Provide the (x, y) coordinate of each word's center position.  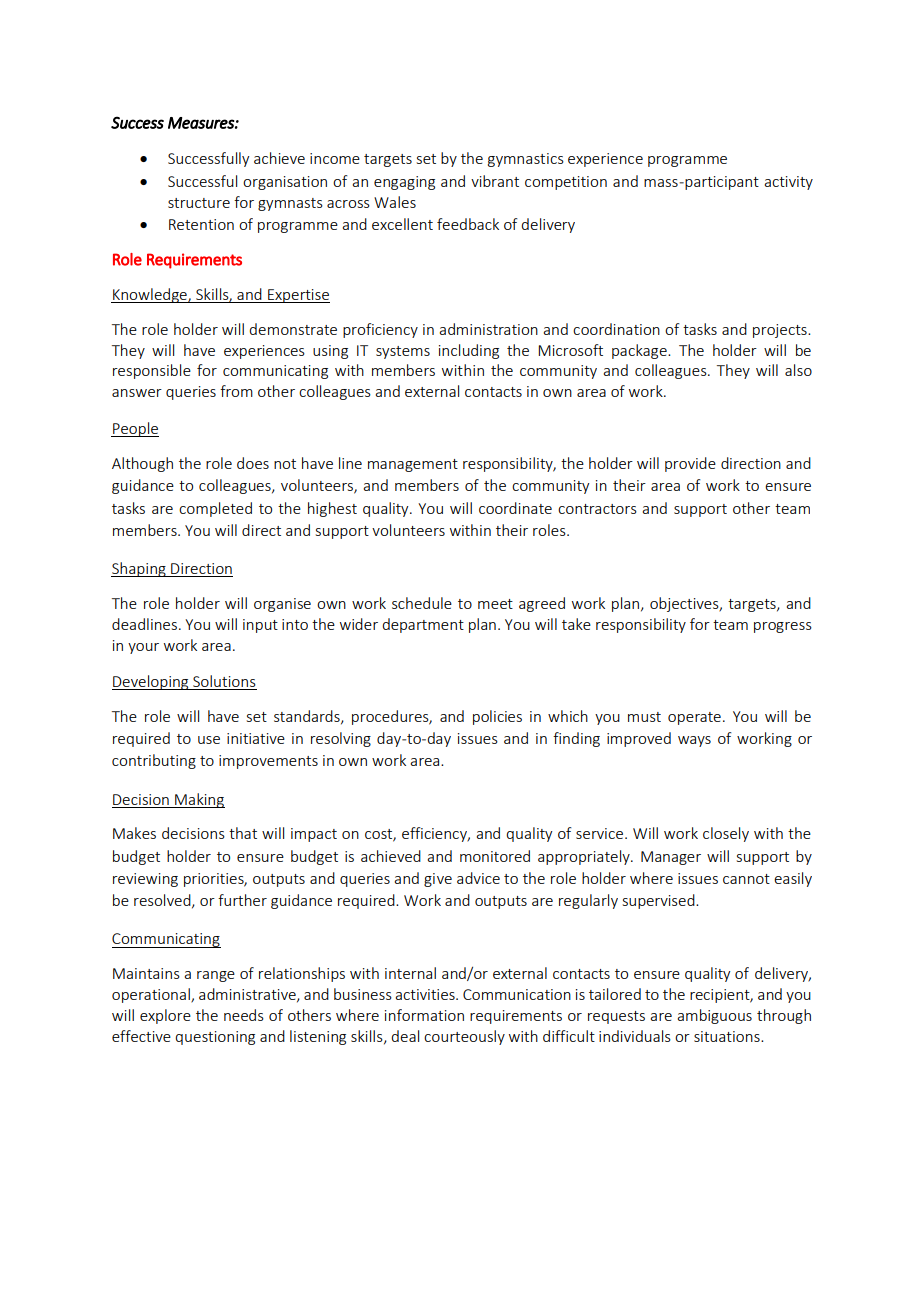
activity (788, 183)
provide (690, 464)
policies (497, 717)
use (209, 740)
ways (694, 741)
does (253, 463)
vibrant (495, 181)
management (413, 465)
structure (199, 203)
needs (244, 1015)
